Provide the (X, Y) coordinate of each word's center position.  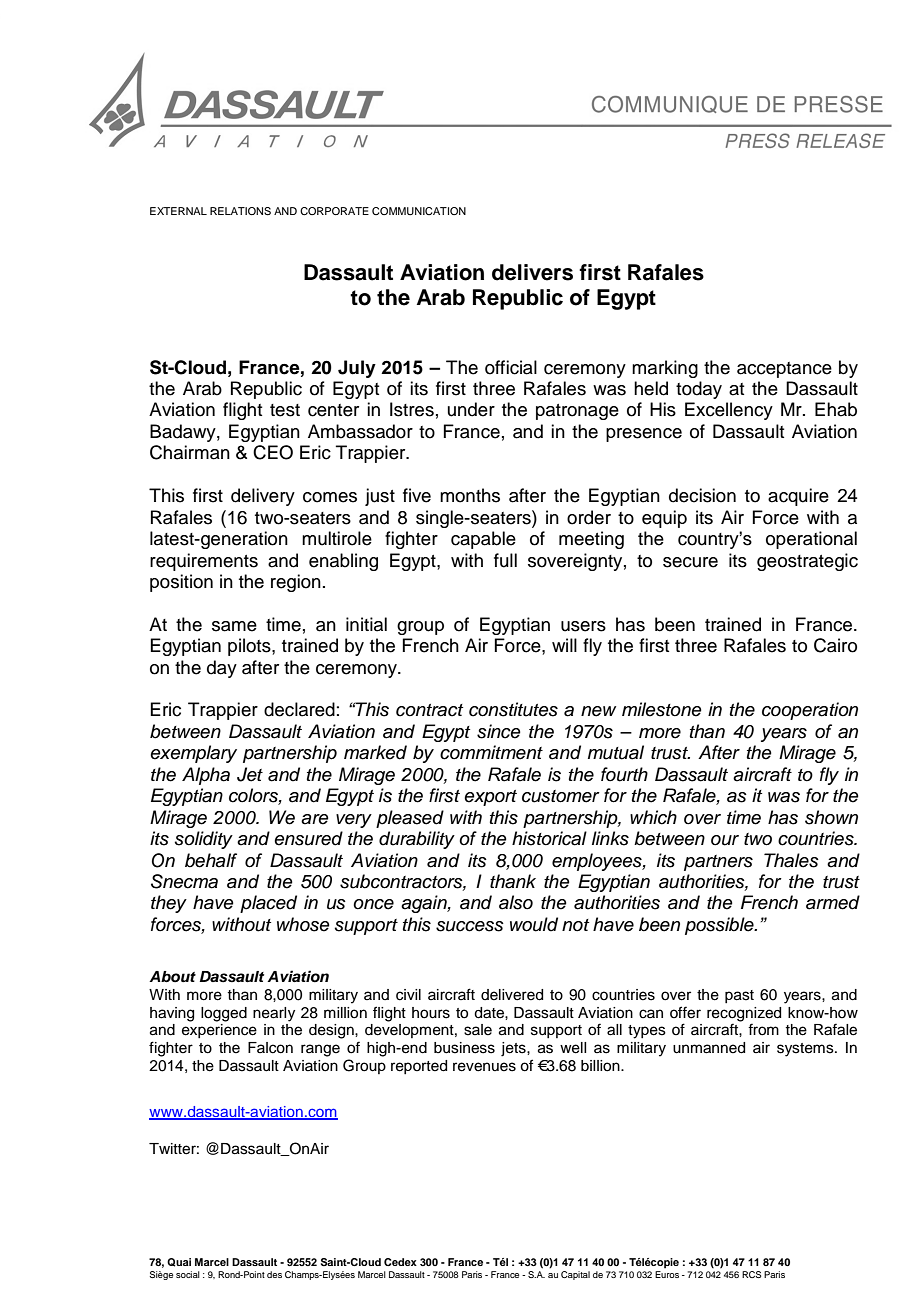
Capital (575, 1275)
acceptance (784, 370)
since (499, 731)
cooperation (810, 711)
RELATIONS (240, 211)
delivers (532, 272)
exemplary (193, 754)
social (188, 1274)
